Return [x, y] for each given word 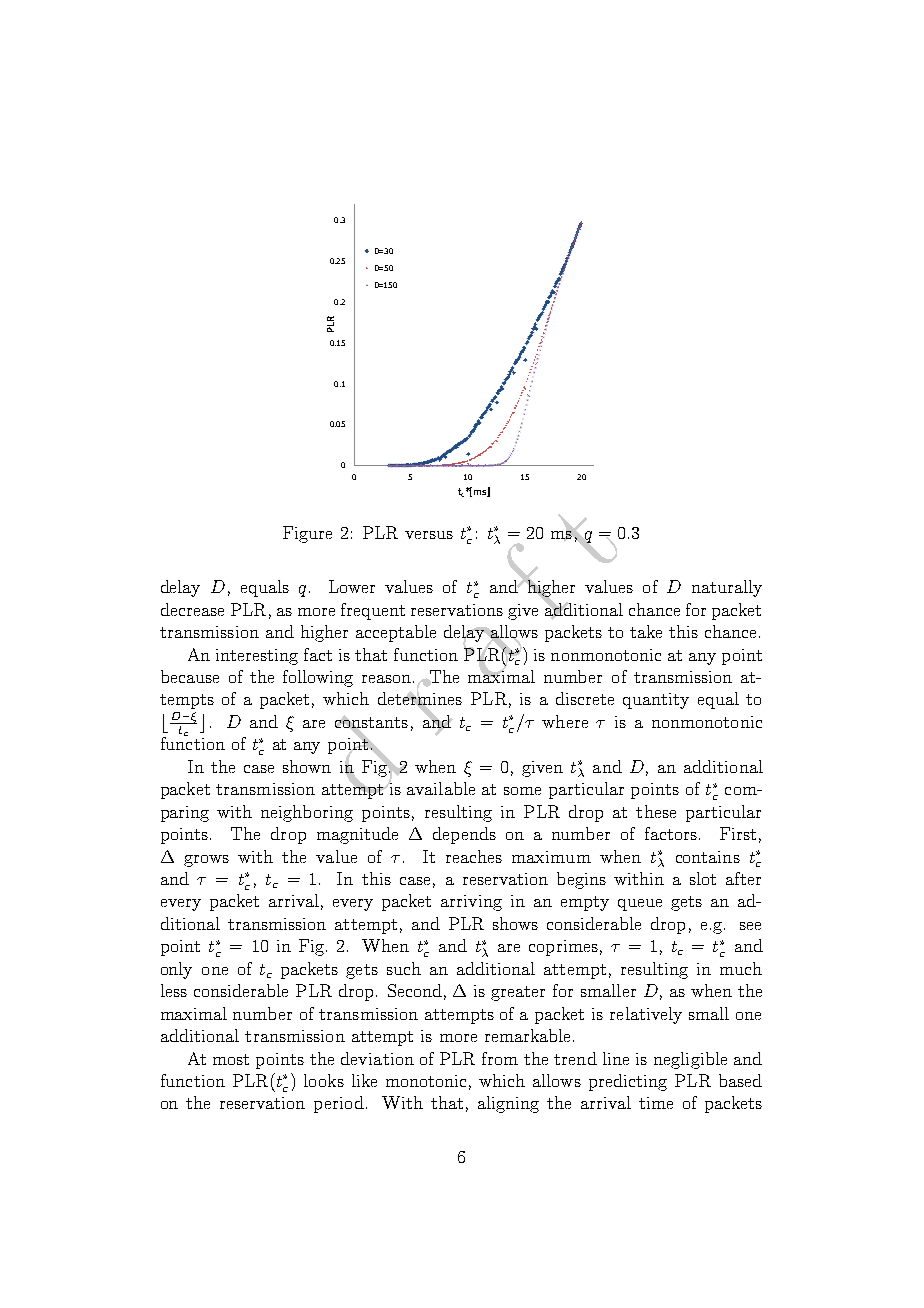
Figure [307, 534]
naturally [727, 588]
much [741, 968]
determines [420, 699]
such [404, 968]
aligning [508, 1104]
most [231, 1059]
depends [464, 835]
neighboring [307, 813]
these [656, 811]
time [656, 1103]
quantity [656, 701]
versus [429, 535]
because [190, 676]
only [176, 970]
